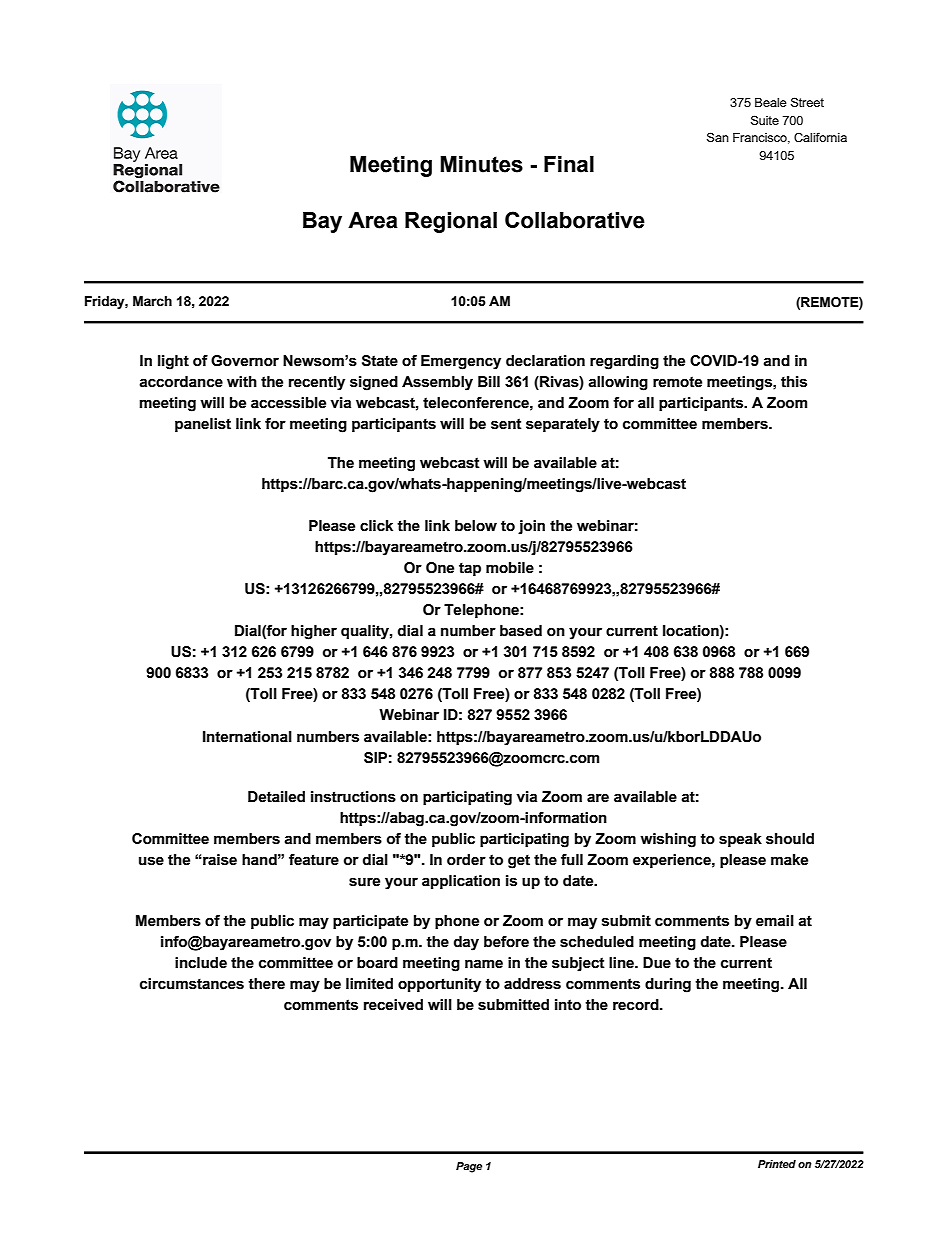 Image resolution: width=952 pixels, height=1233 pixels. What do you see at coordinates (152, 301) in the screenshot?
I see `March` at bounding box center [152, 301].
